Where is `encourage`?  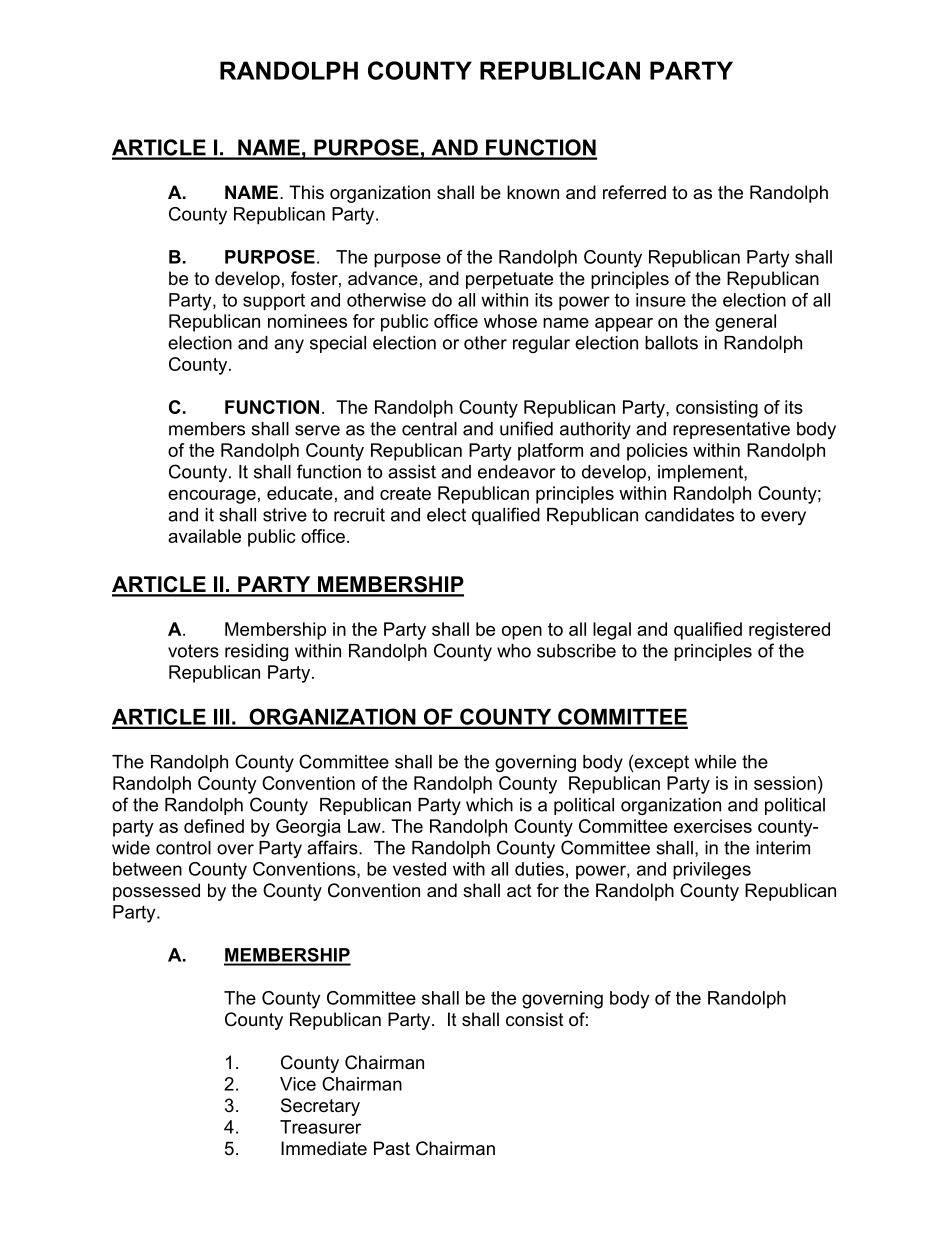 encourage is located at coordinates (212, 497).
